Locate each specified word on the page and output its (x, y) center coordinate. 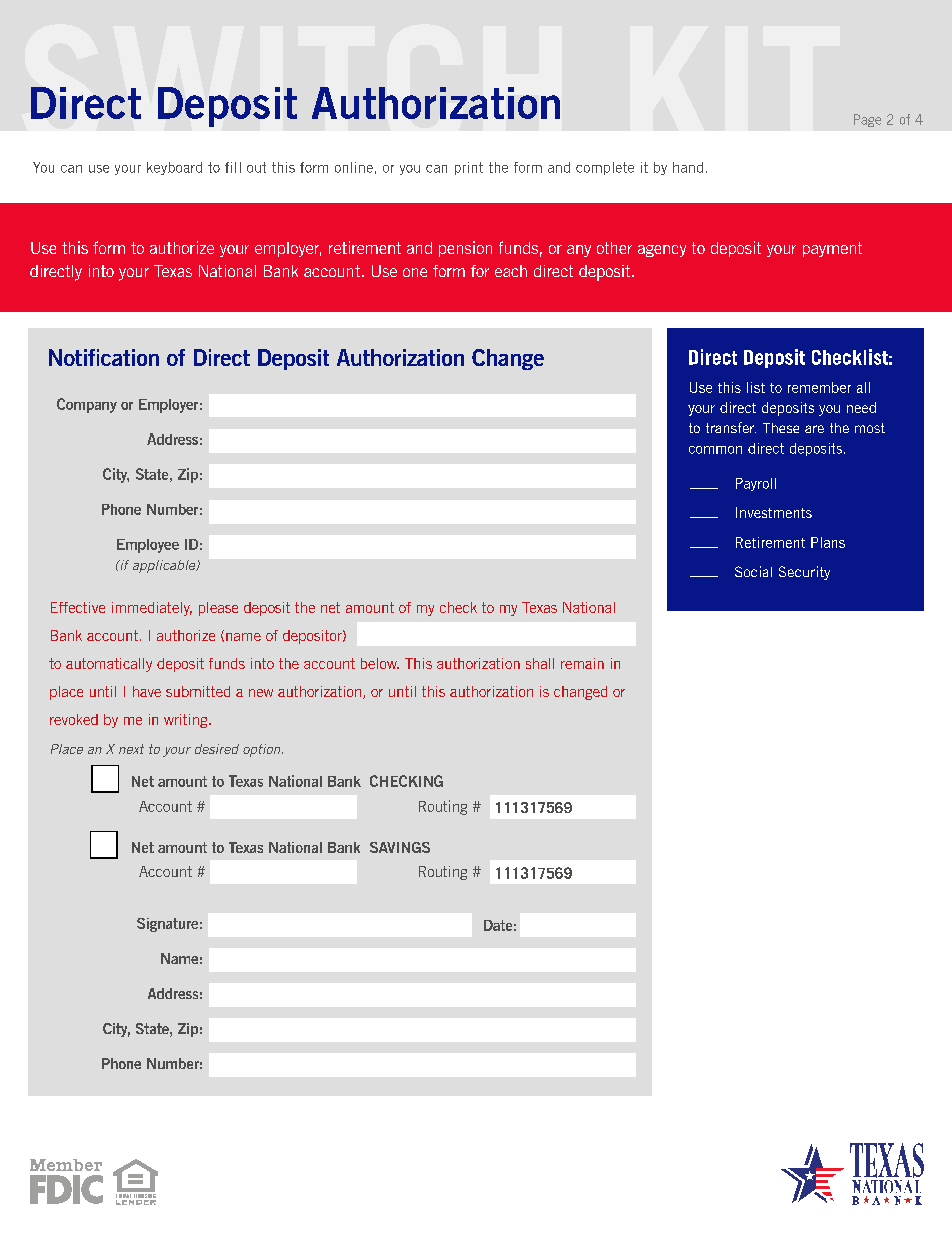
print (469, 168)
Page (867, 120)
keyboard (174, 168)
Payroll (756, 484)
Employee (148, 546)
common (715, 450)
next (131, 749)
